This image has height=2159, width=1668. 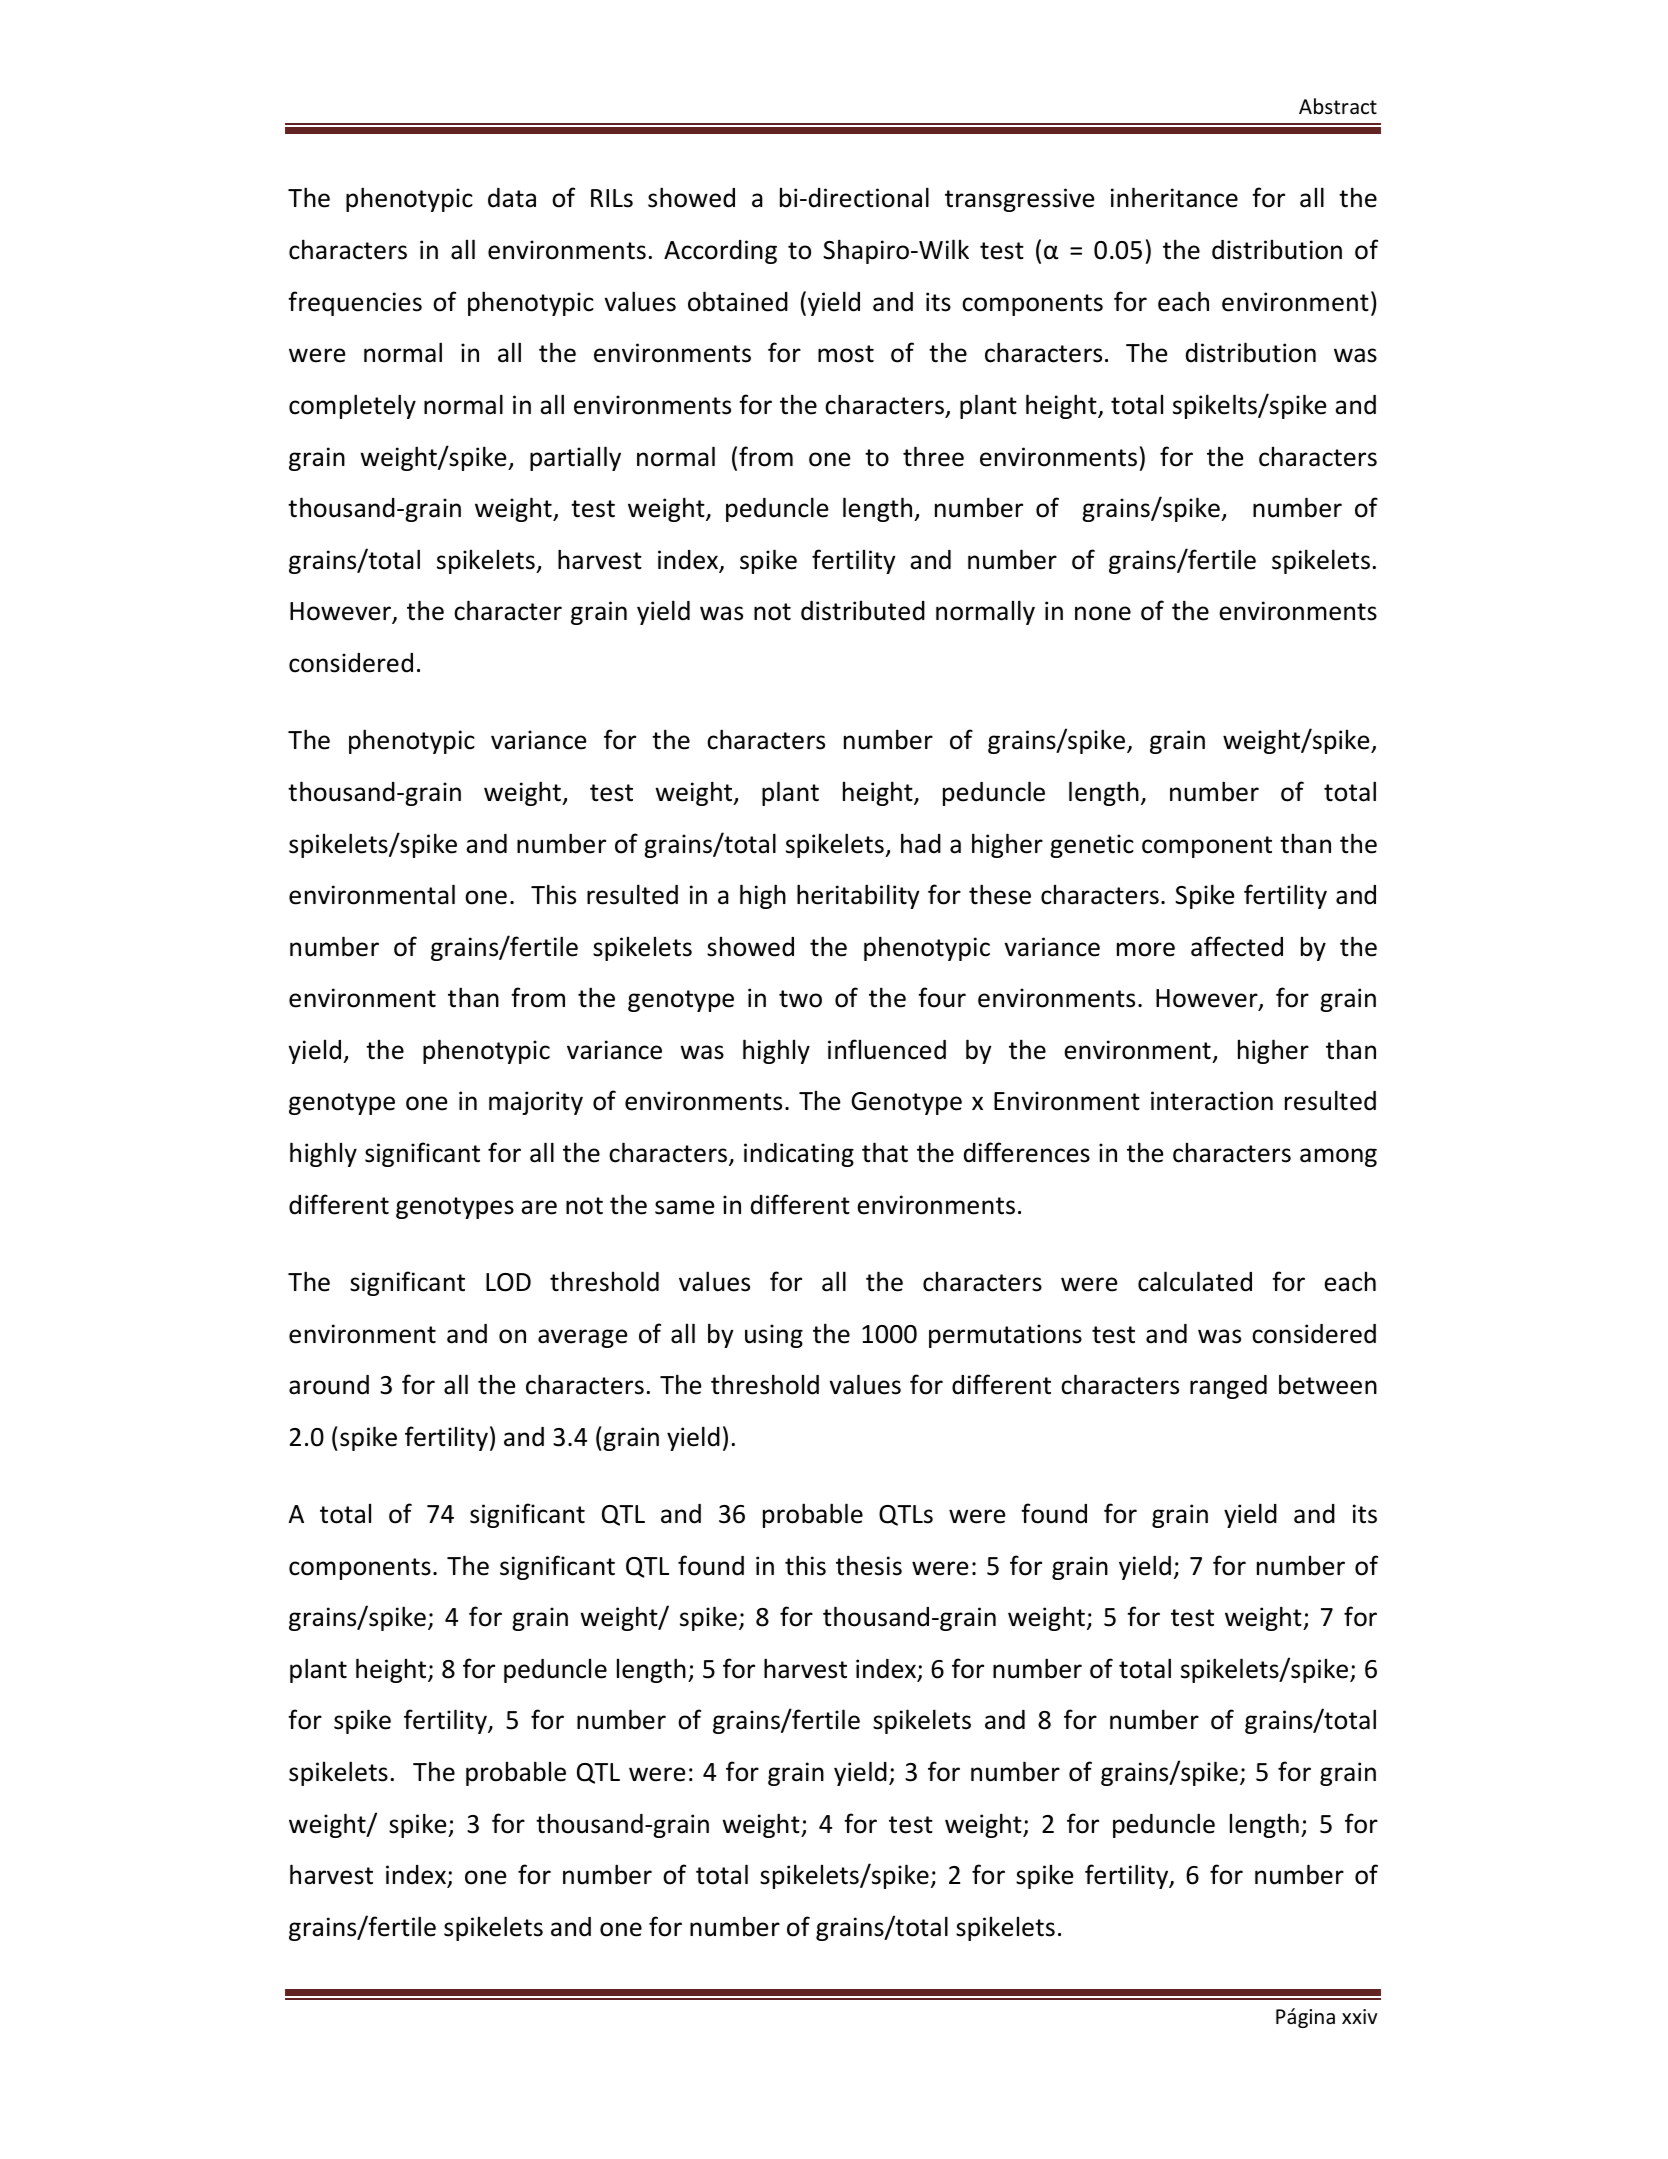 What do you see at coordinates (774, 1336) in the image?
I see `using` at bounding box center [774, 1336].
